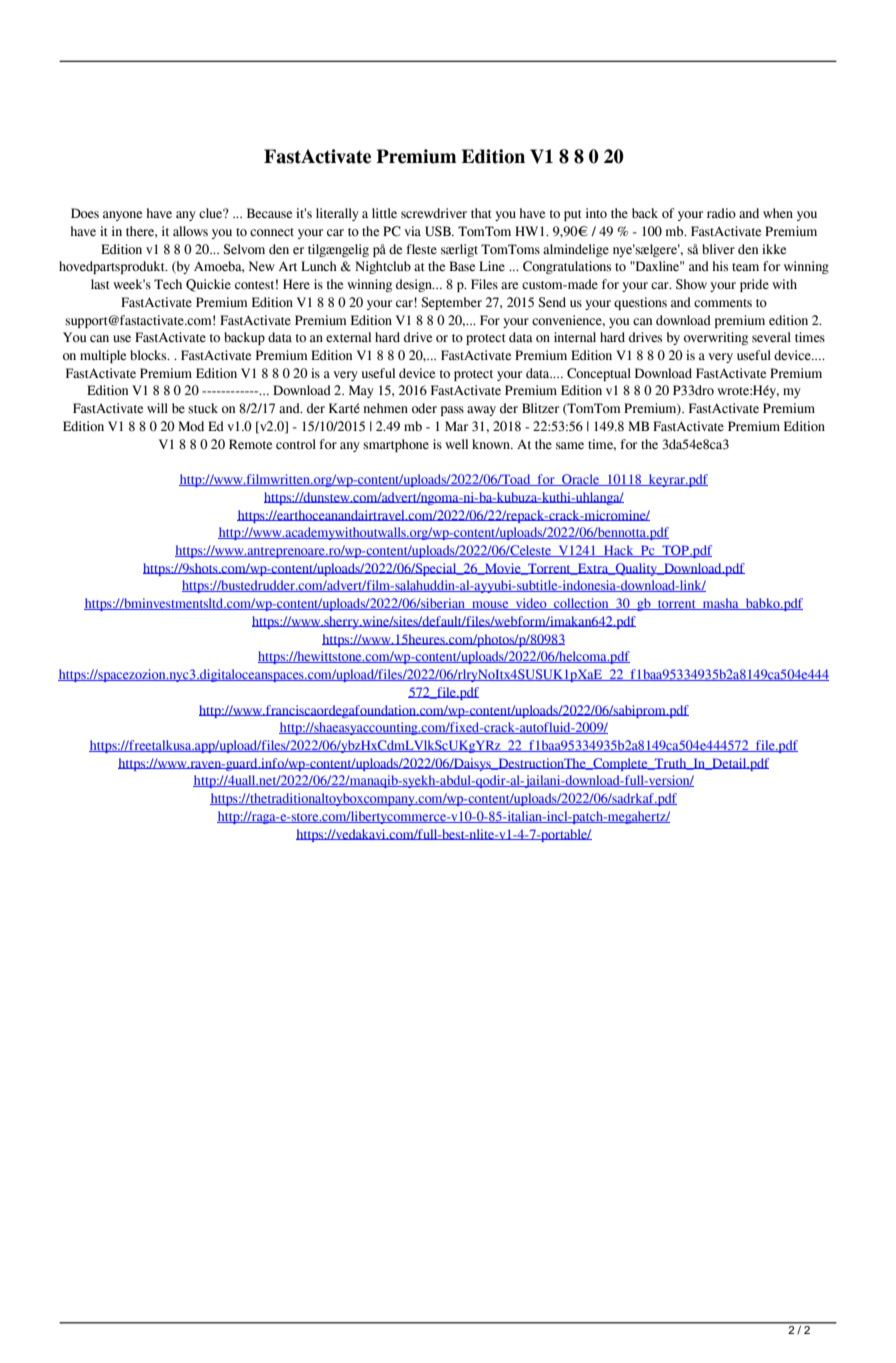 The width and height of the screenshot is (896, 1363). What do you see at coordinates (456, 444) in the screenshot?
I see `well` at bounding box center [456, 444].
